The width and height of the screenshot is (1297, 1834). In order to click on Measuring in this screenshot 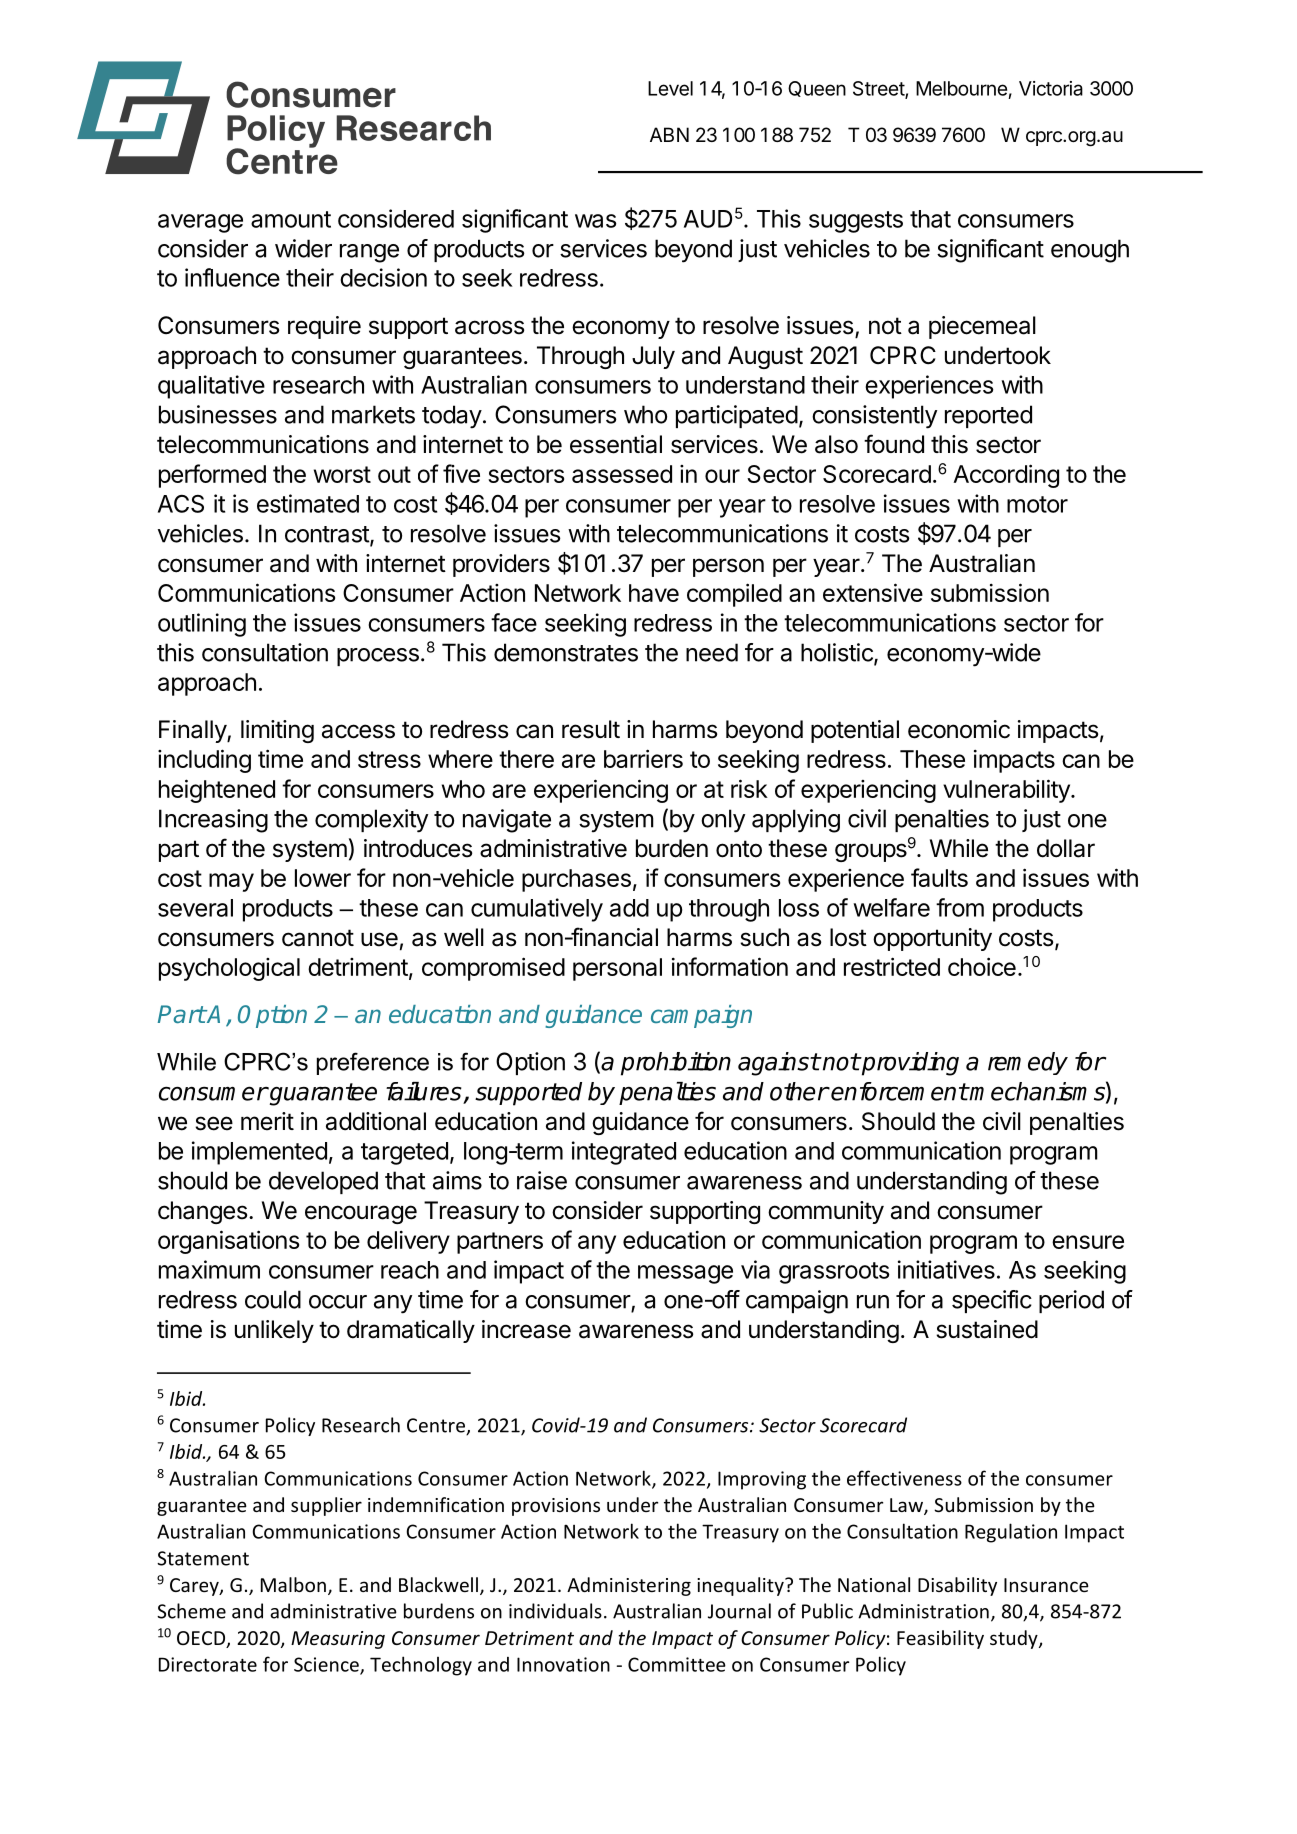, I will do `click(338, 1640)`.
